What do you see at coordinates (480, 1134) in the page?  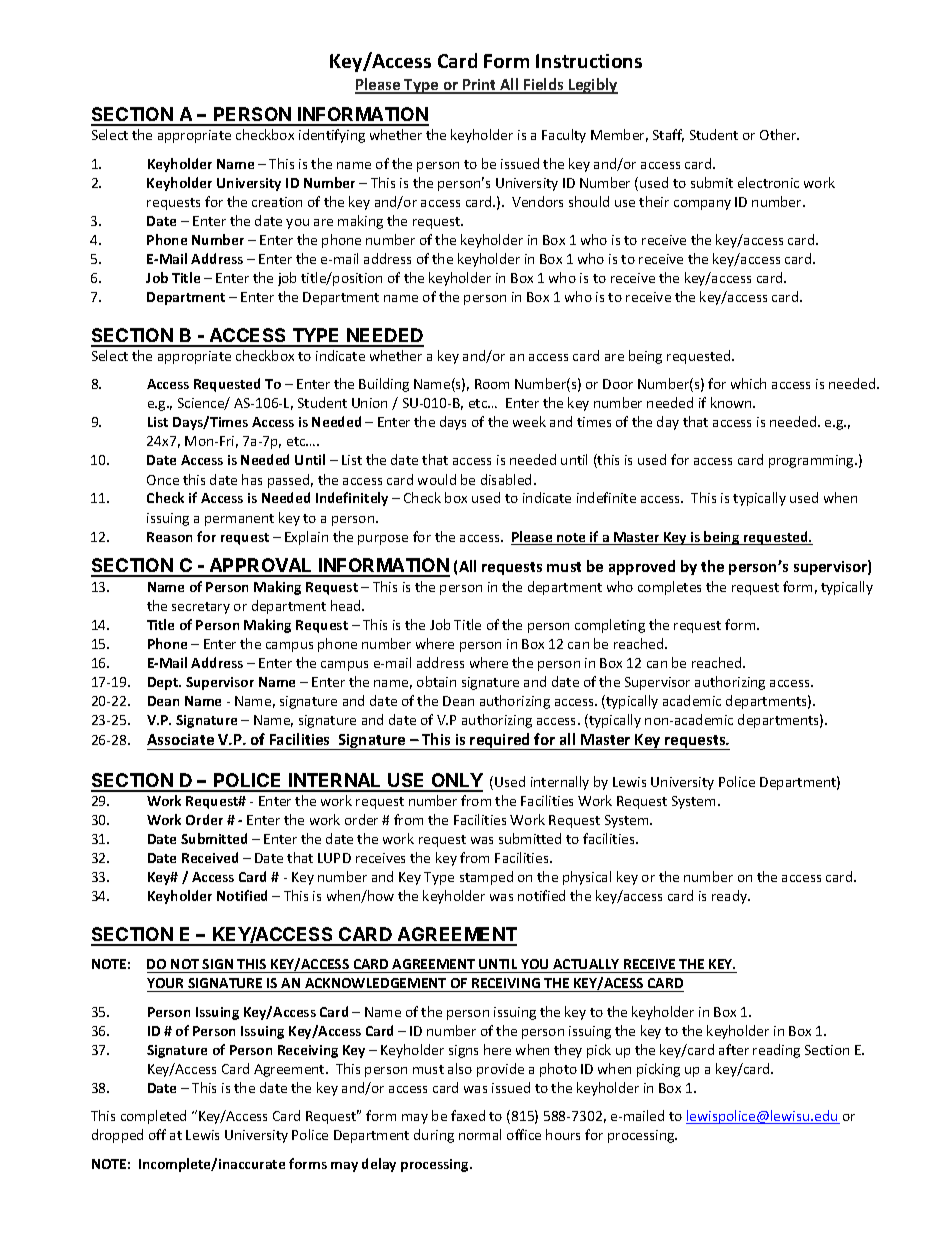 I see `normal` at bounding box center [480, 1134].
